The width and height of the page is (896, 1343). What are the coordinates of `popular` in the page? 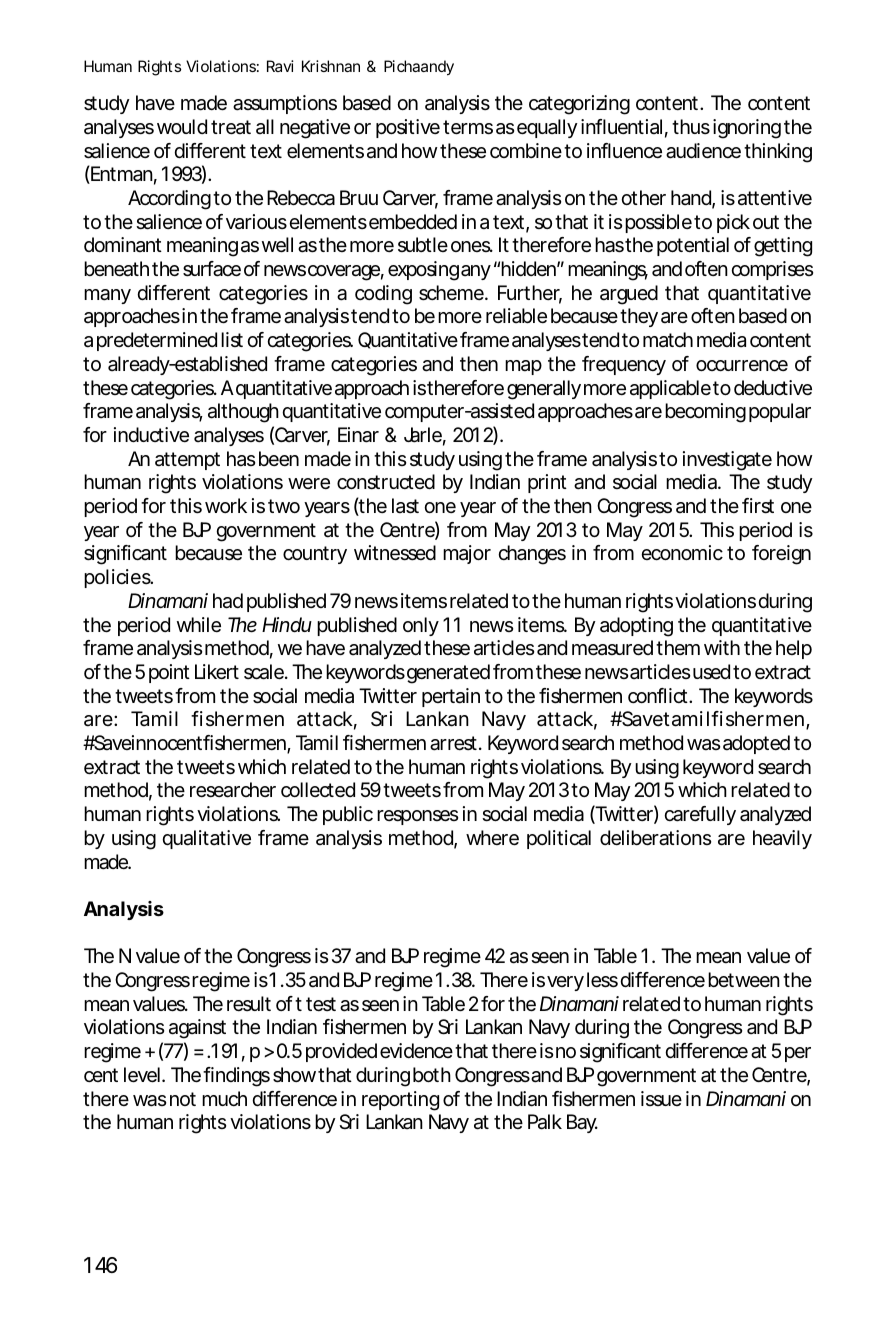 It's located at (780, 412).
